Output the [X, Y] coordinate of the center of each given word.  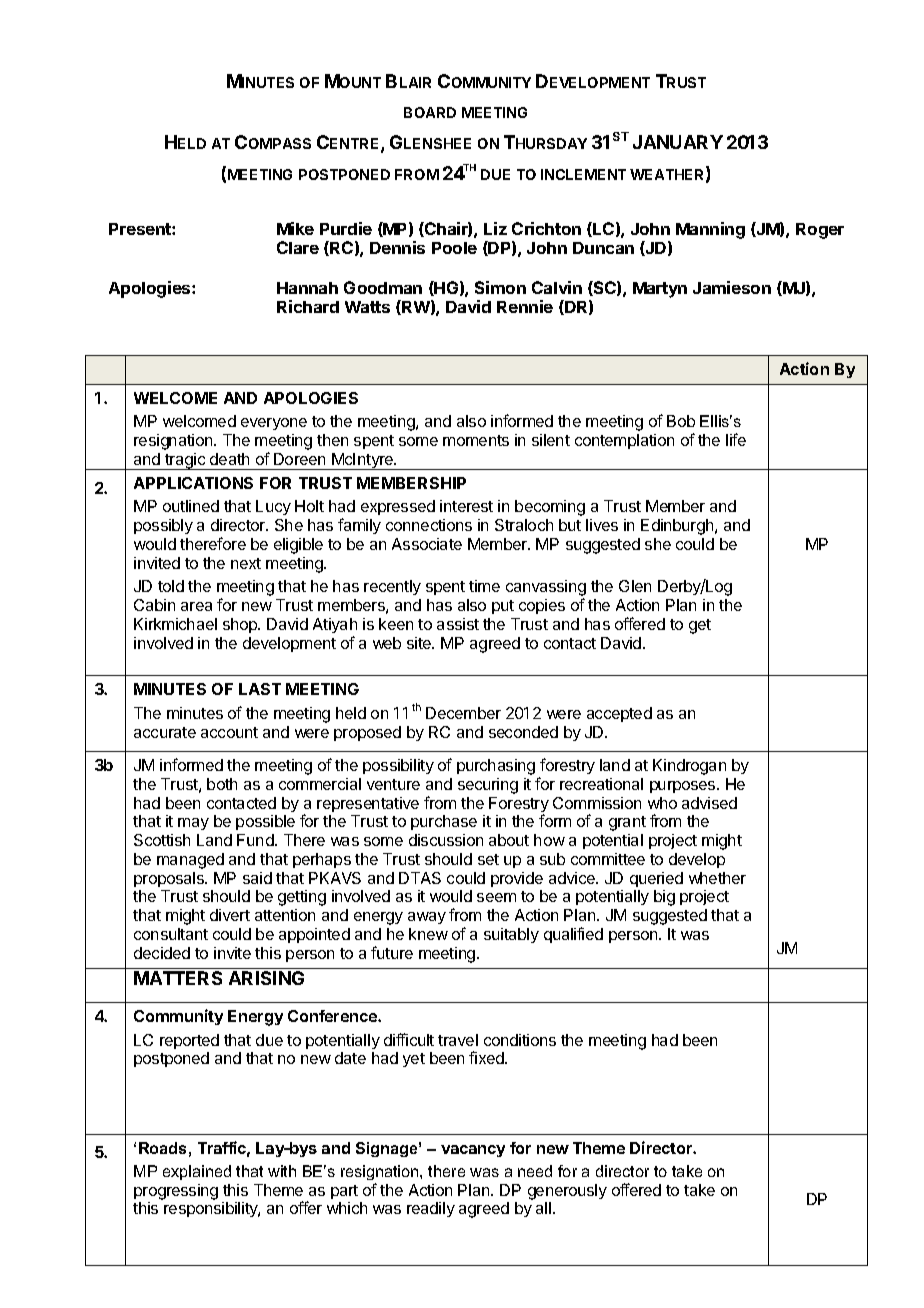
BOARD [430, 112]
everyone [274, 424]
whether [717, 878]
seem [496, 897]
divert [230, 915]
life [736, 439]
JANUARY [678, 142]
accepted [619, 714]
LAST [260, 689]
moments [476, 440]
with [282, 1171]
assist [458, 624]
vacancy [473, 1151]
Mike [295, 228]
